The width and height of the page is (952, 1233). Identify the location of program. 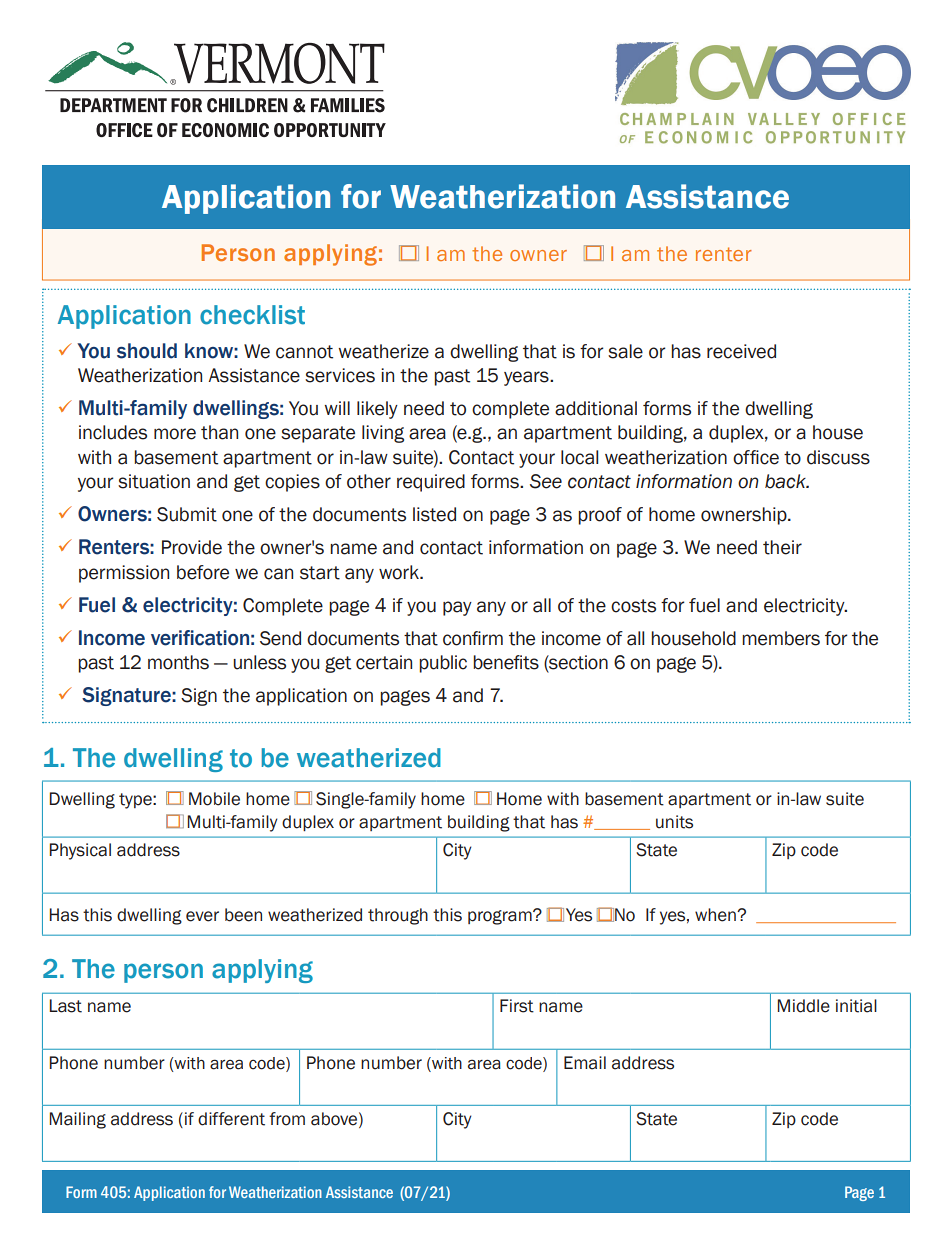
(501, 917).
